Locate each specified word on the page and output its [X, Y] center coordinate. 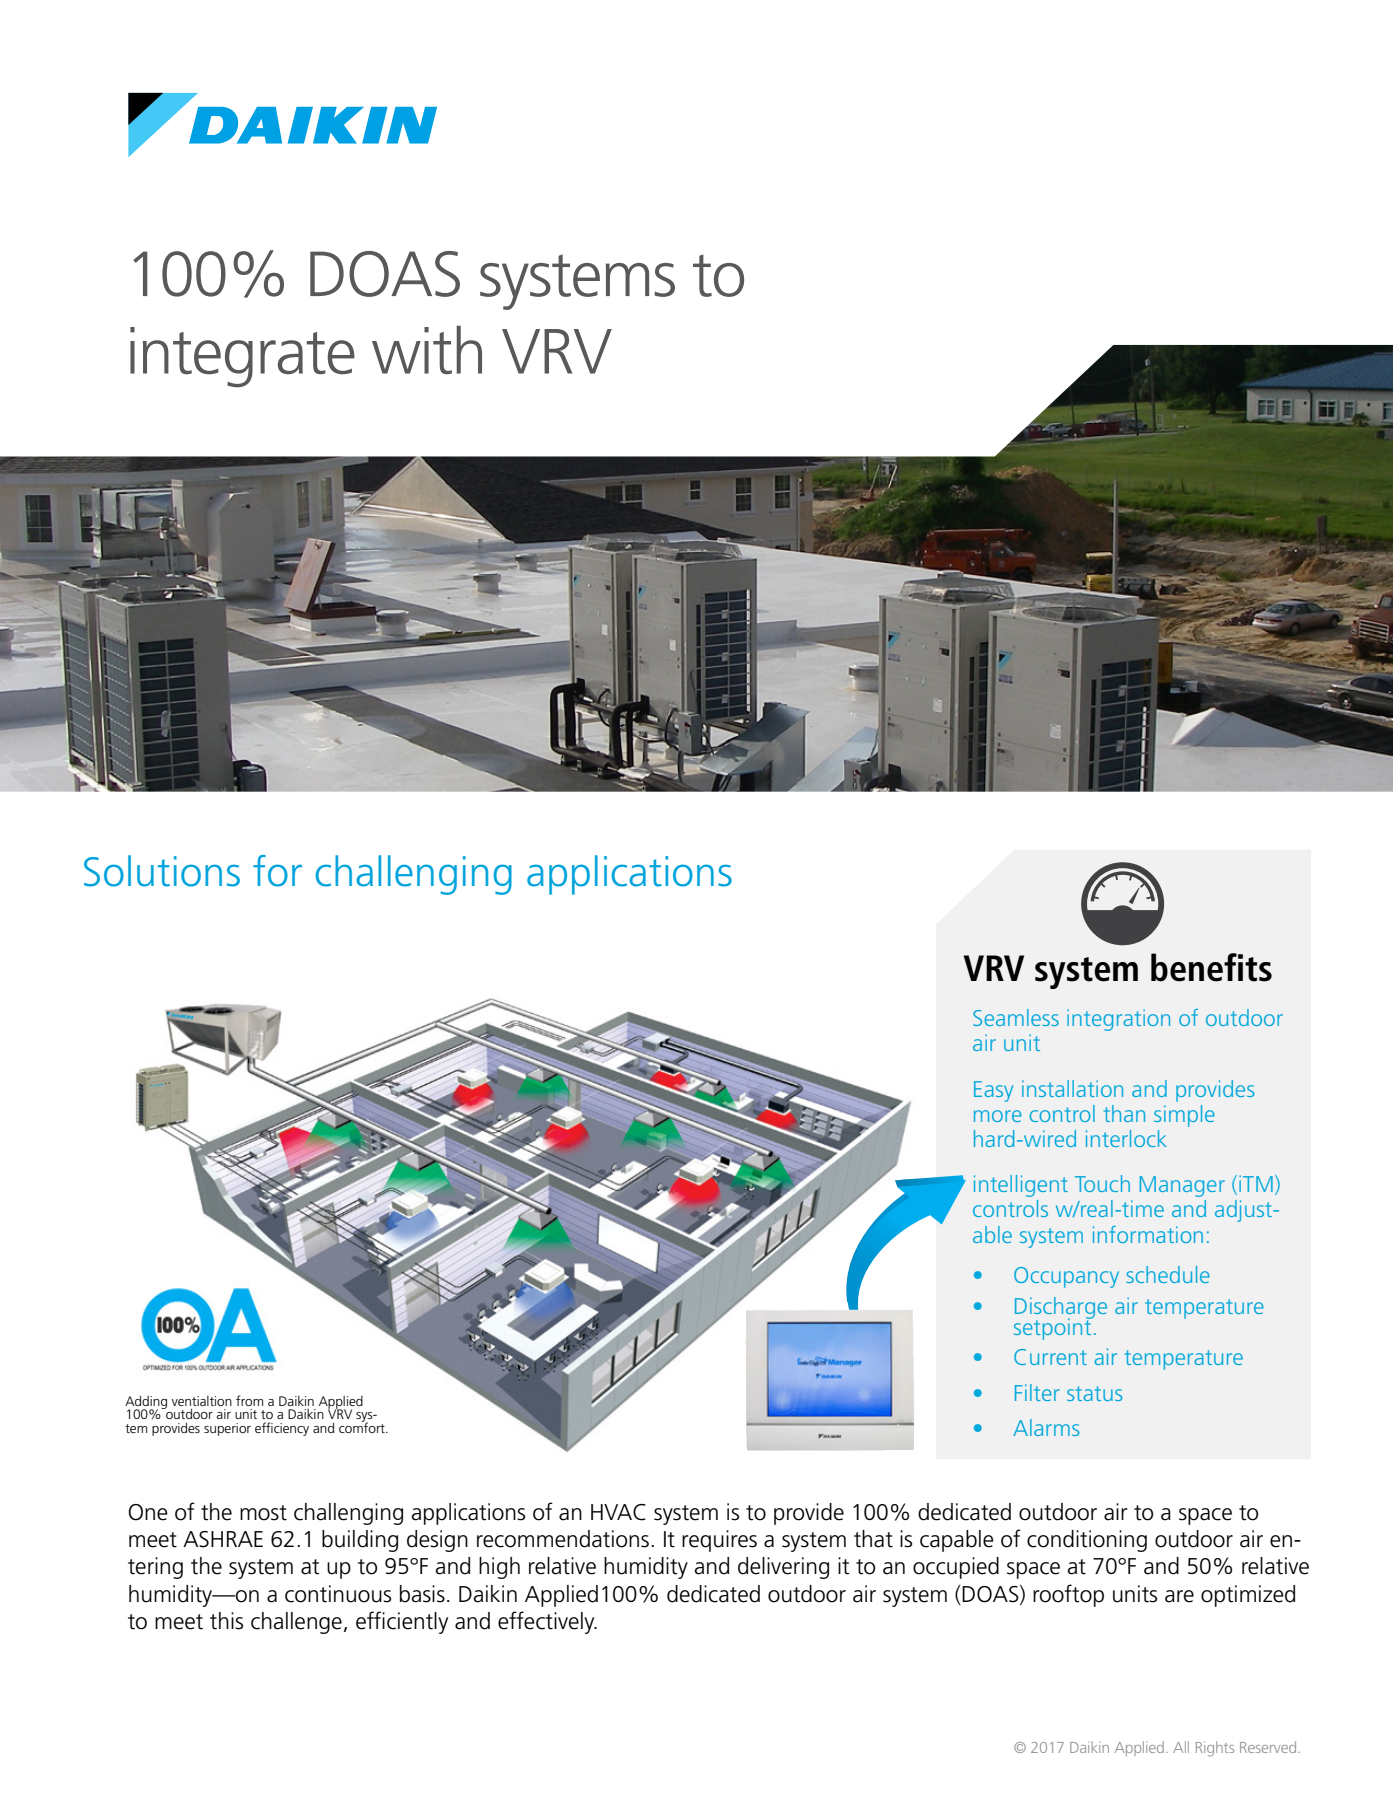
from [249, 1400]
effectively [547, 1622]
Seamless [1016, 1017]
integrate [242, 357]
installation [1072, 1088]
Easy [993, 1091]
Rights [1215, 1748]
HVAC [618, 1512]
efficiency [282, 1429]
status [1094, 1393]
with [427, 350]
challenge [296, 1623]
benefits [1211, 967]
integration [1118, 1020]
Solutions [162, 871]
